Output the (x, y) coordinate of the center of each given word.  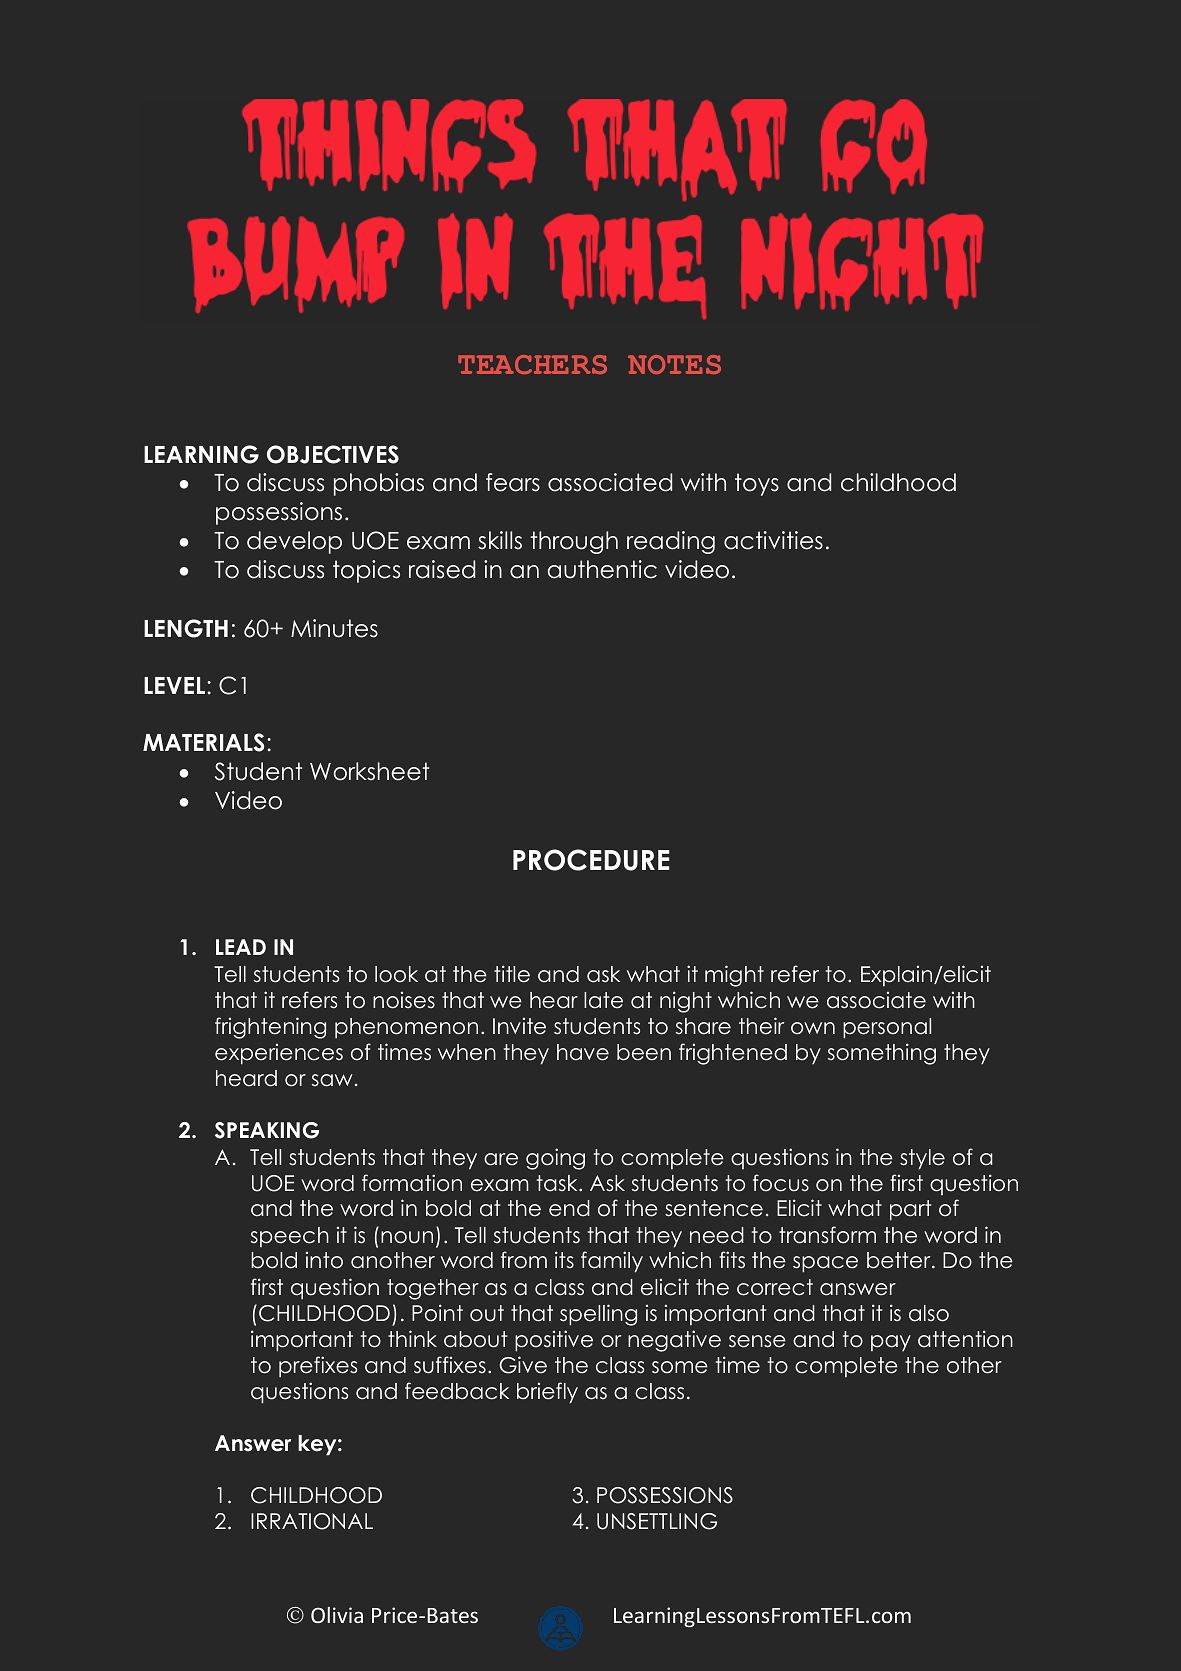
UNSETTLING (657, 1521)
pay (891, 1343)
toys (757, 484)
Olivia (337, 1615)
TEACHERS (532, 364)
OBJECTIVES (333, 454)
